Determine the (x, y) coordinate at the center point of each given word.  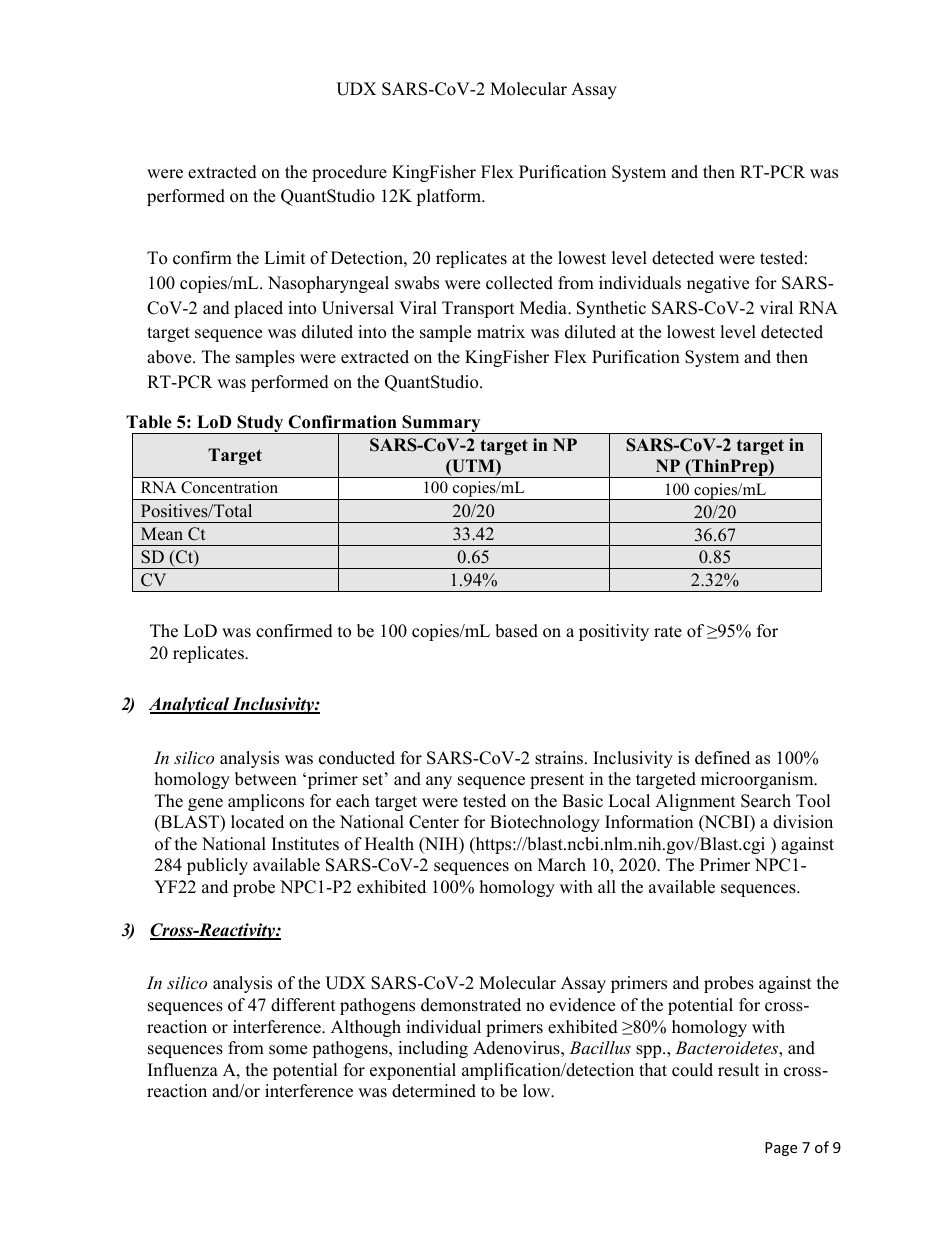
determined (434, 1091)
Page (781, 1149)
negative (718, 284)
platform (449, 197)
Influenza (183, 1070)
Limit (285, 257)
